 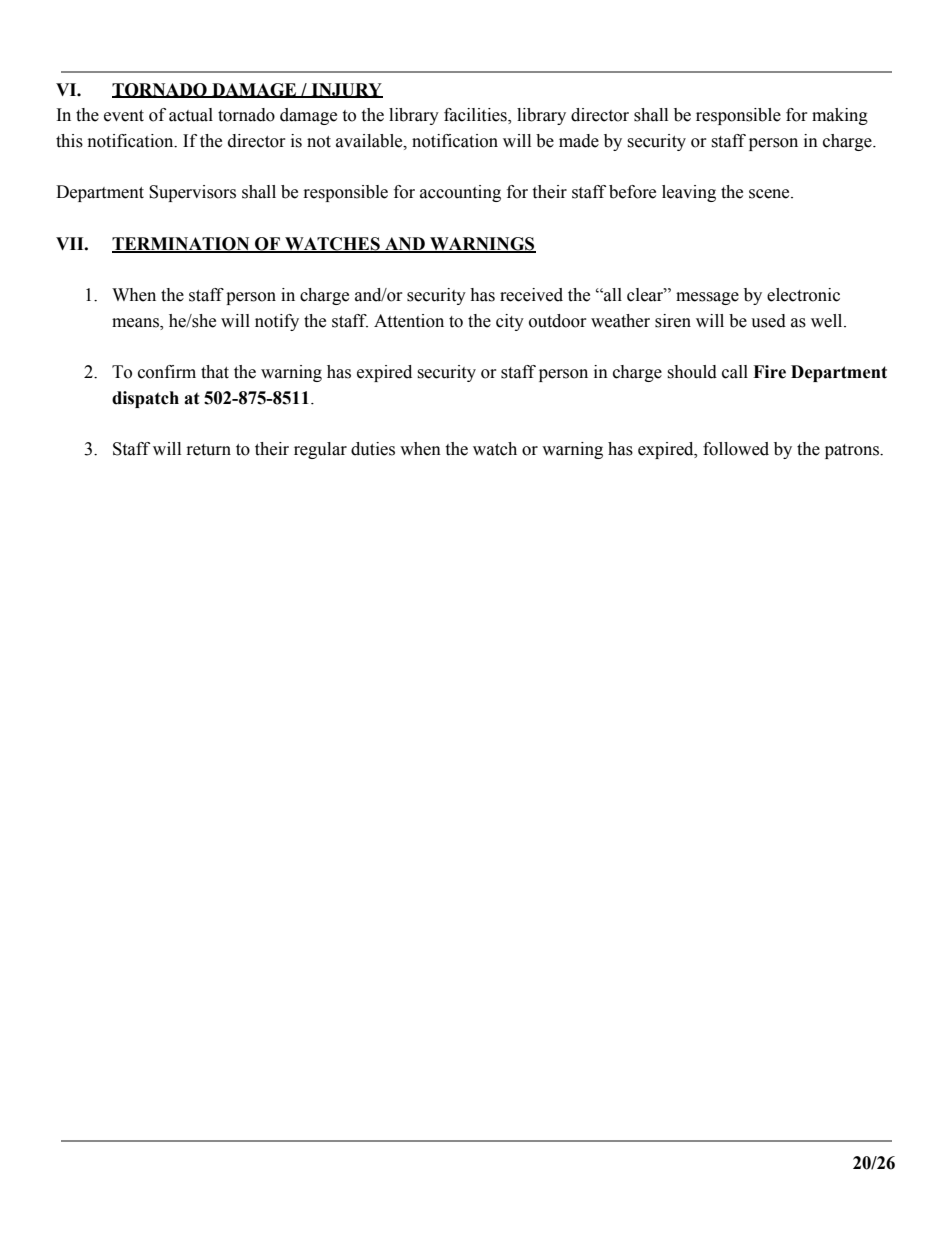 I want to click on received, so click(x=531, y=295).
